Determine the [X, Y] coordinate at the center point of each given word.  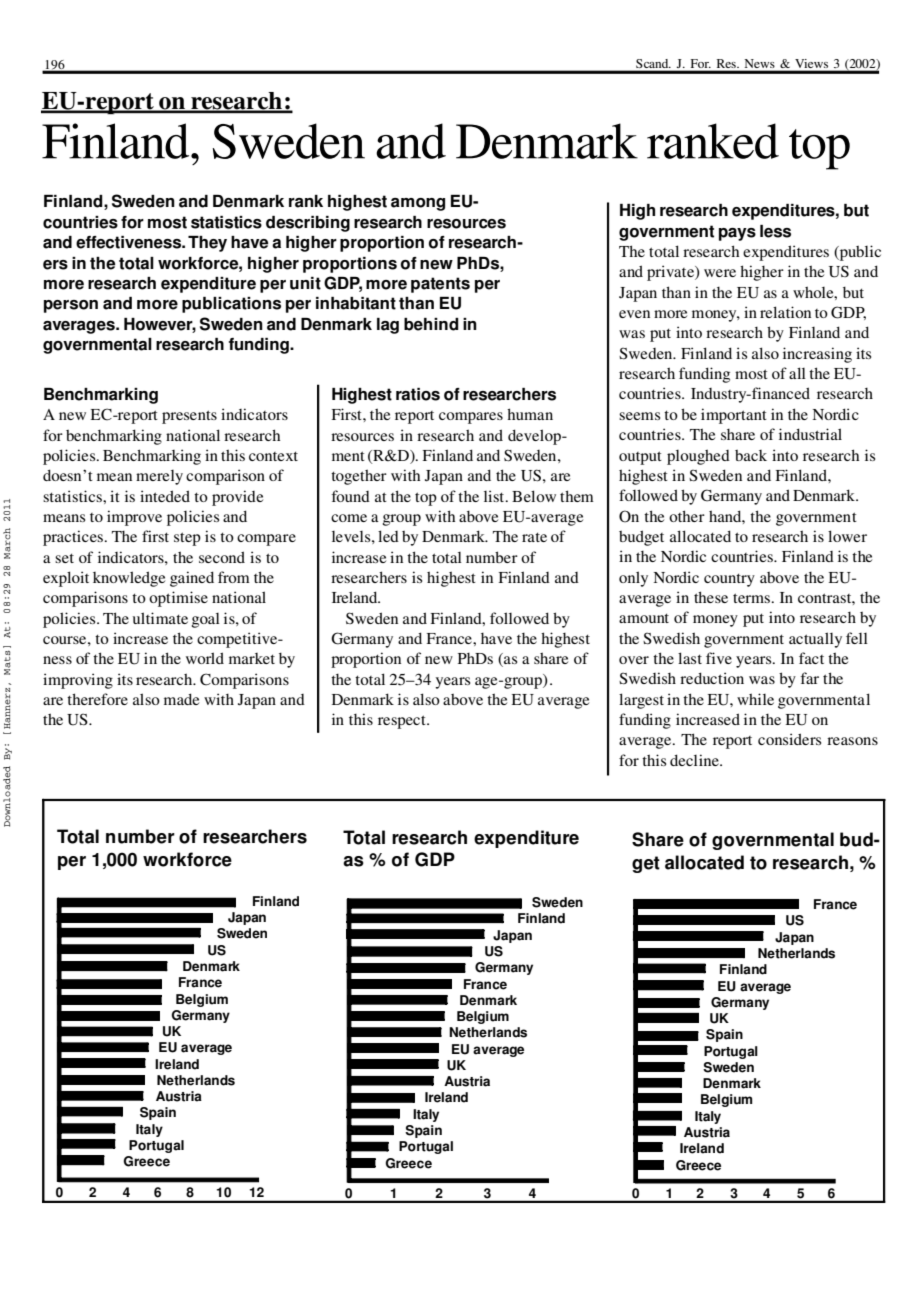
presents [189, 417]
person [71, 306]
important [734, 416]
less [775, 231]
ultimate [160, 618]
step [187, 539]
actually [815, 640]
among [418, 204]
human [530, 414]
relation [785, 312]
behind [431, 324]
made [181, 699]
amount [644, 618]
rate [534, 537]
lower [847, 536]
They [207, 244]
